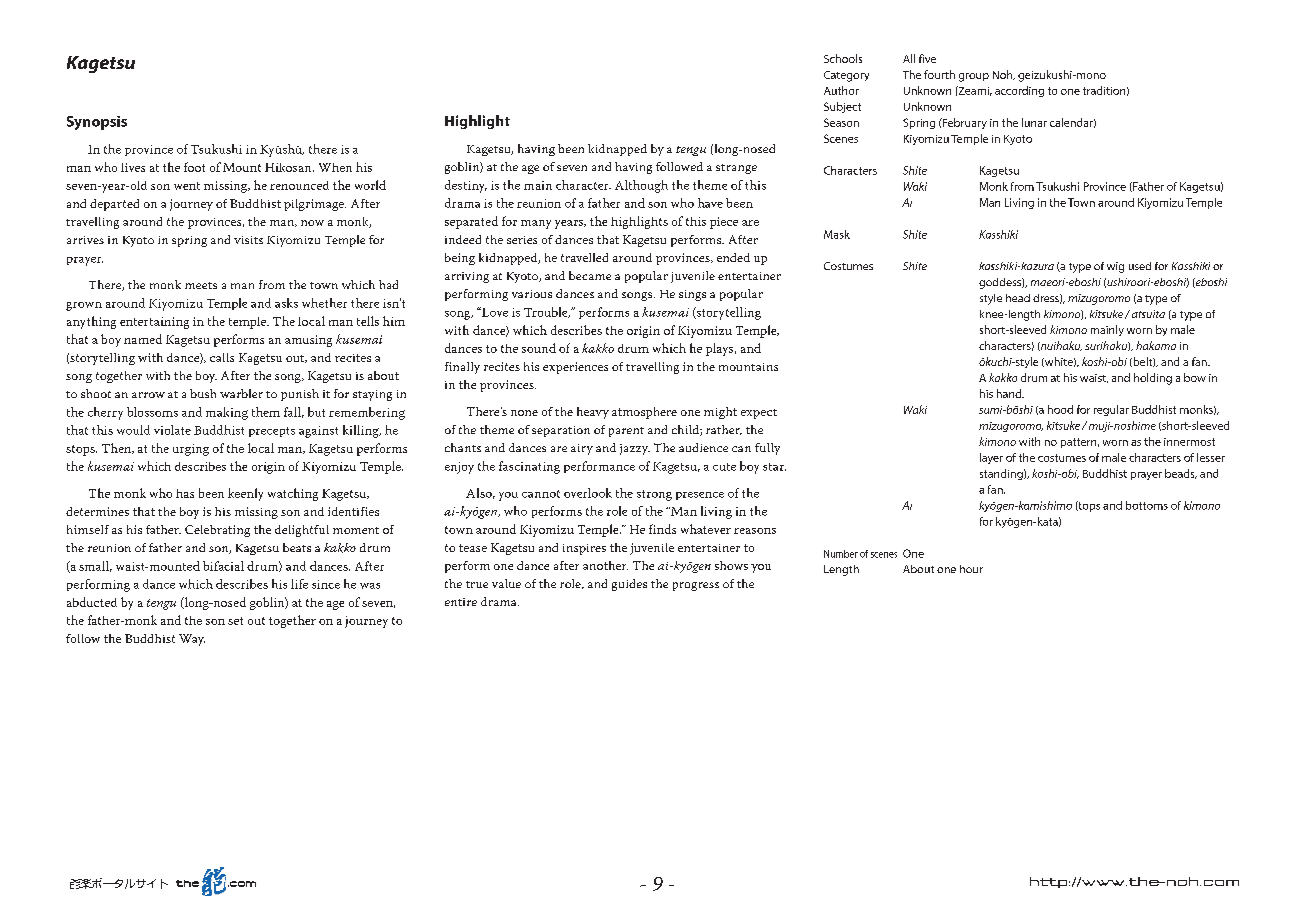  Describe the element at coordinates (1115, 267) in the image. I see `wig` at that location.
